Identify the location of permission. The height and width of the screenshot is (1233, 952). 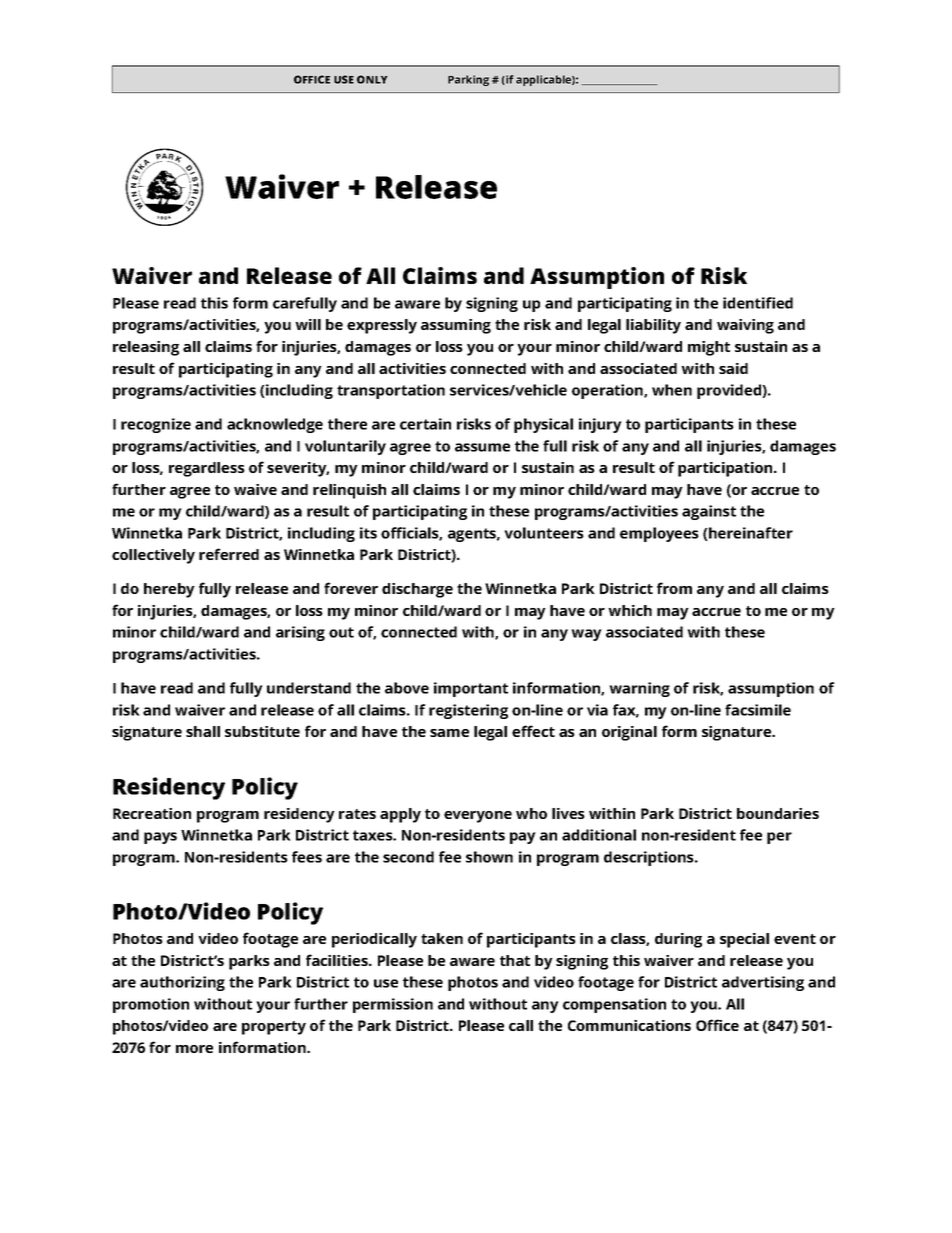
(393, 1005).
